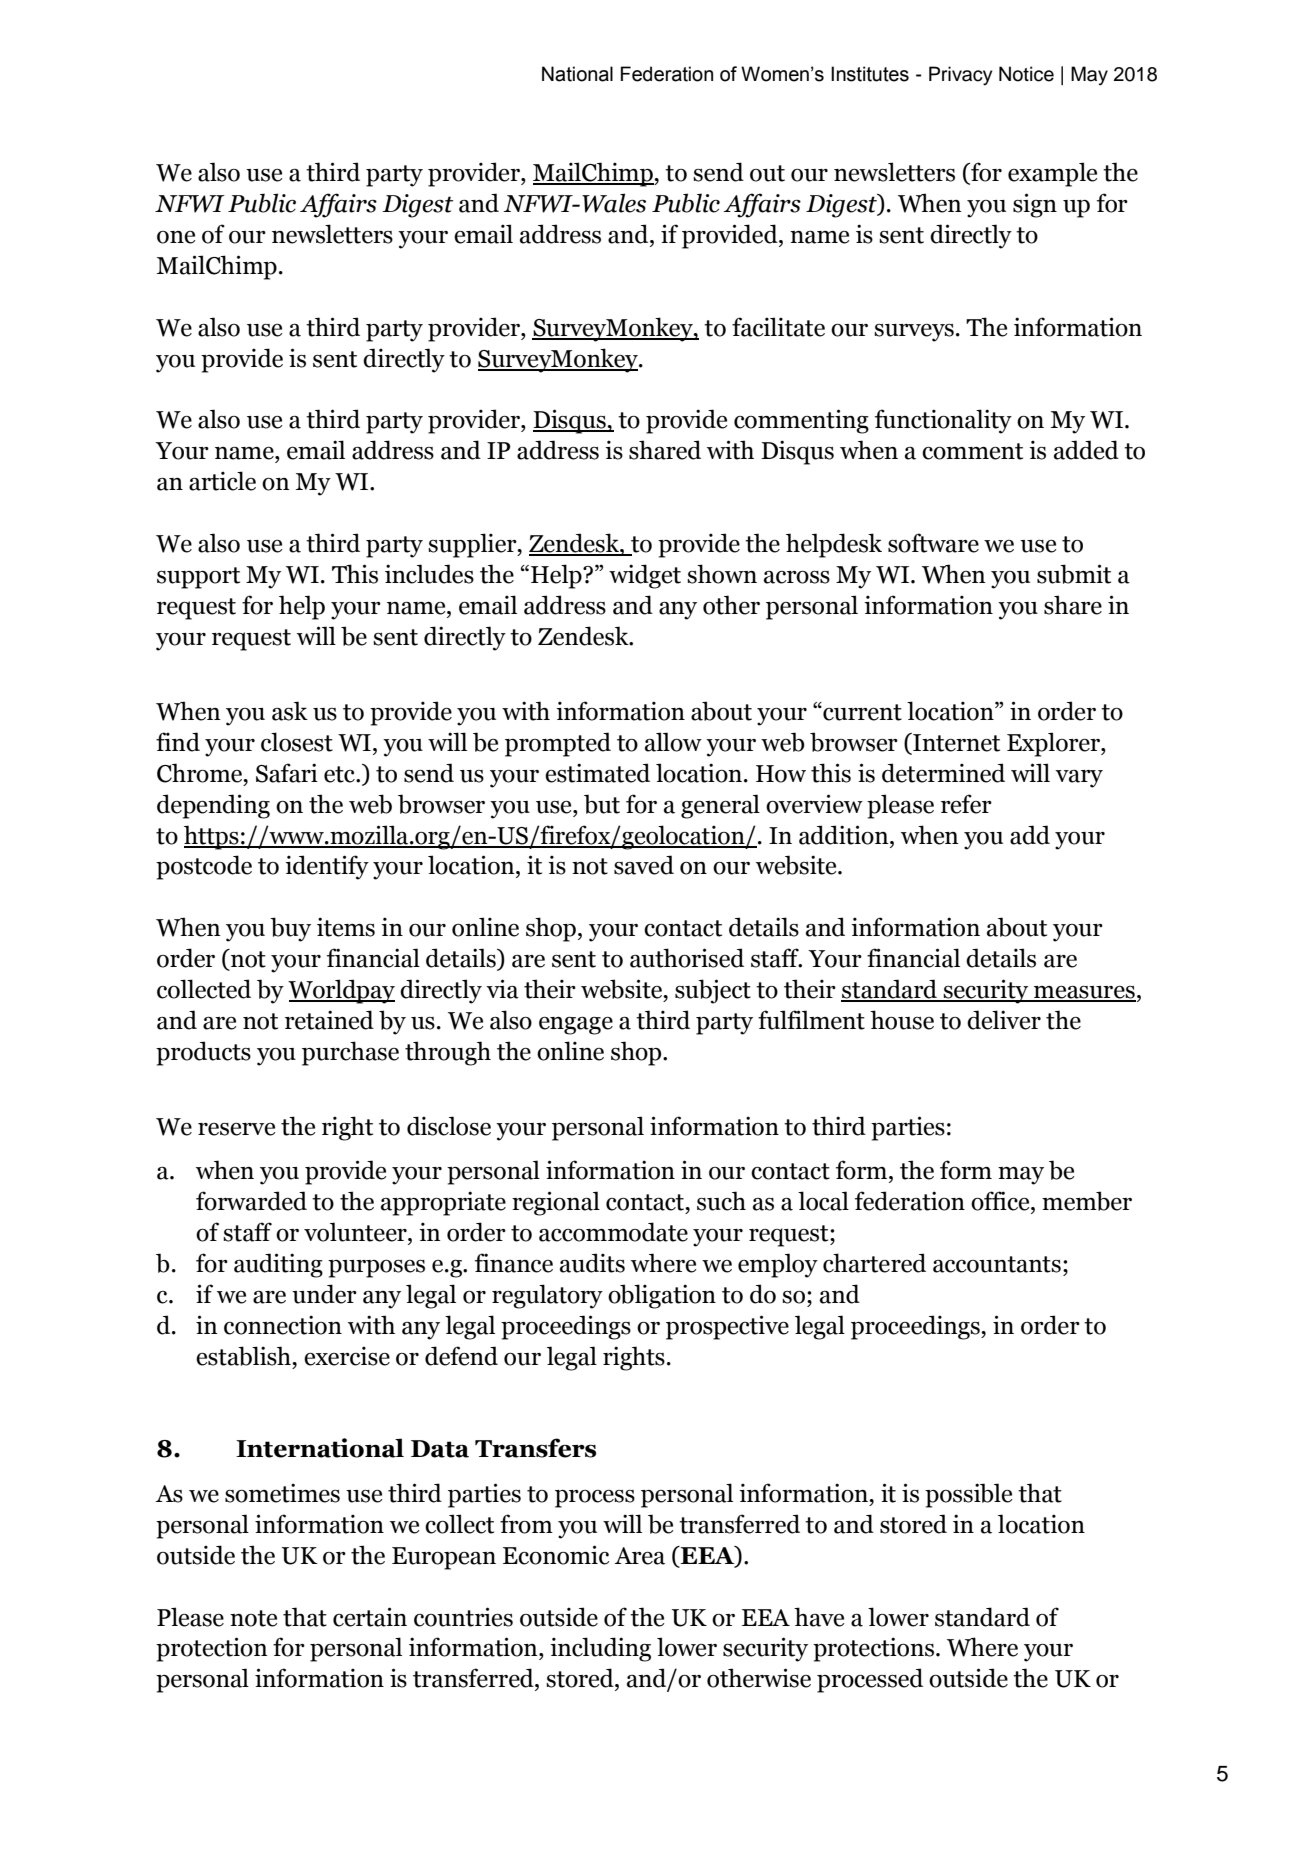 Image resolution: width=1314 pixels, height=1859 pixels. Describe the element at coordinates (960, 76) in the document. I see `Privacy` at that location.
